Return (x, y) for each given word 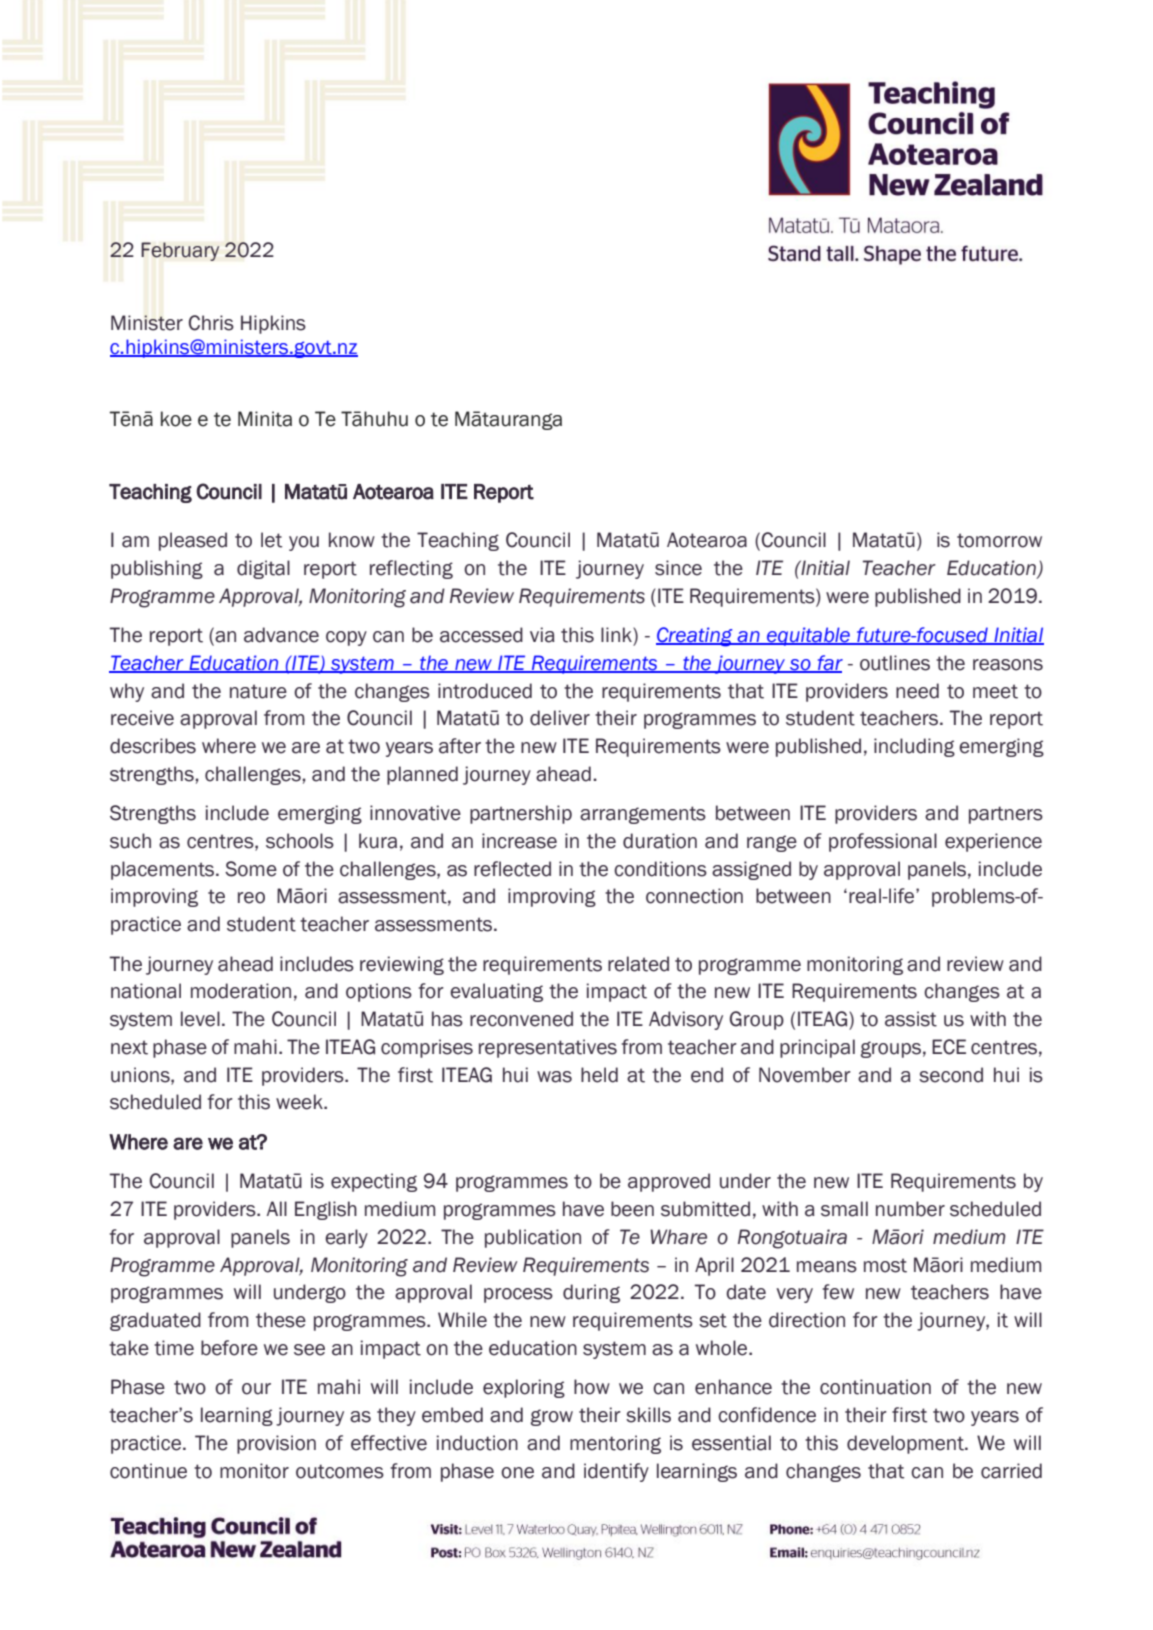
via (542, 635)
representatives (548, 1048)
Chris (211, 323)
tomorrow (999, 540)
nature (258, 691)
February (180, 251)
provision (276, 1444)
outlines (895, 663)
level (200, 1019)
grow (552, 1417)
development (906, 1444)
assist (911, 1019)
